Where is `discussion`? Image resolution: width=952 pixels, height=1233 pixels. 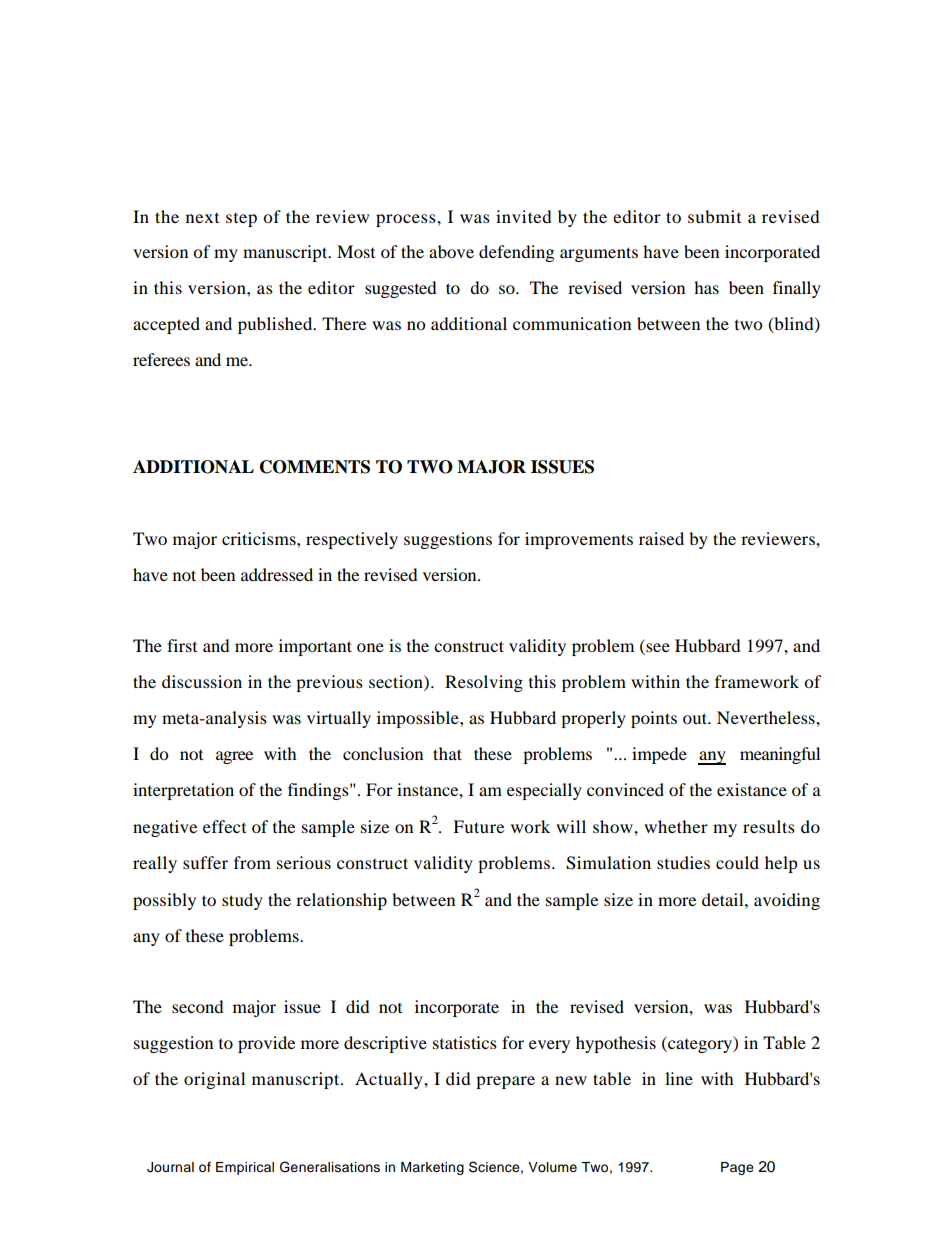
discussion is located at coordinates (202, 681).
